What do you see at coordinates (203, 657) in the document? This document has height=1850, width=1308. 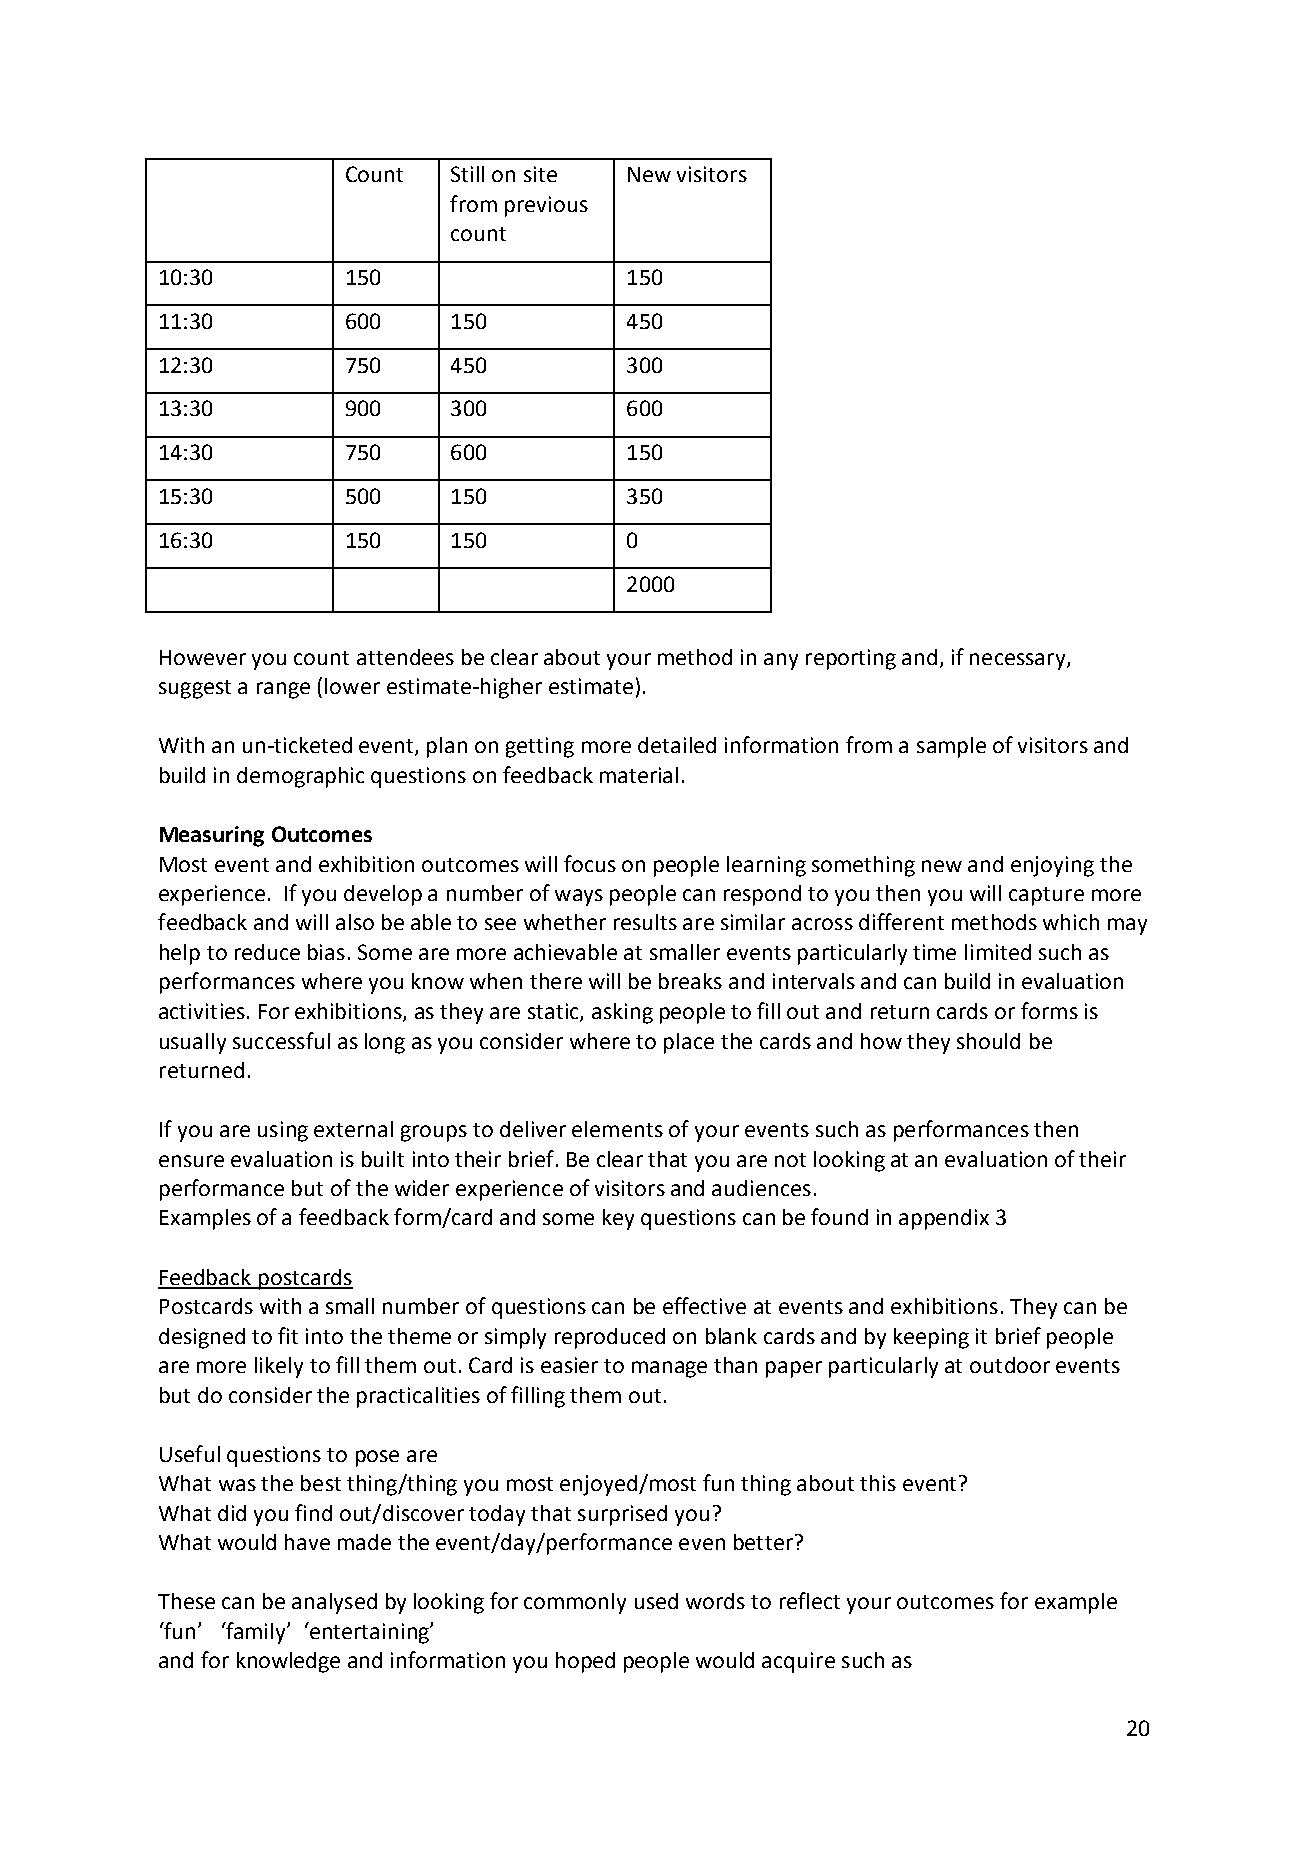 I see `However` at bounding box center [203, 657].
